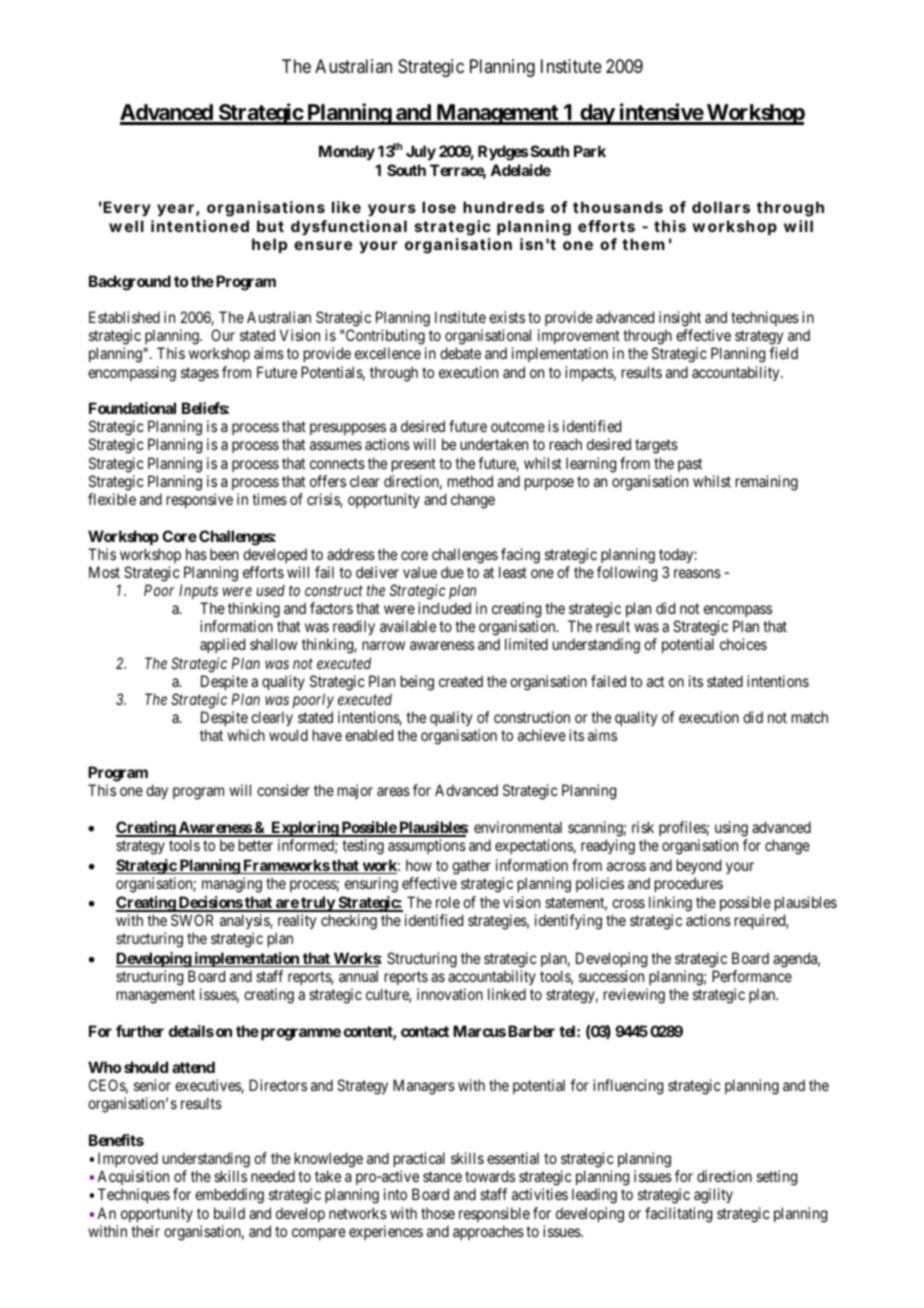 Image resolution: width=924 pixels, height=1308 pixels. What do you see at coordinates (438, 1213) in the screenshot?
I see `those` at bounding box center [438, 1213].
